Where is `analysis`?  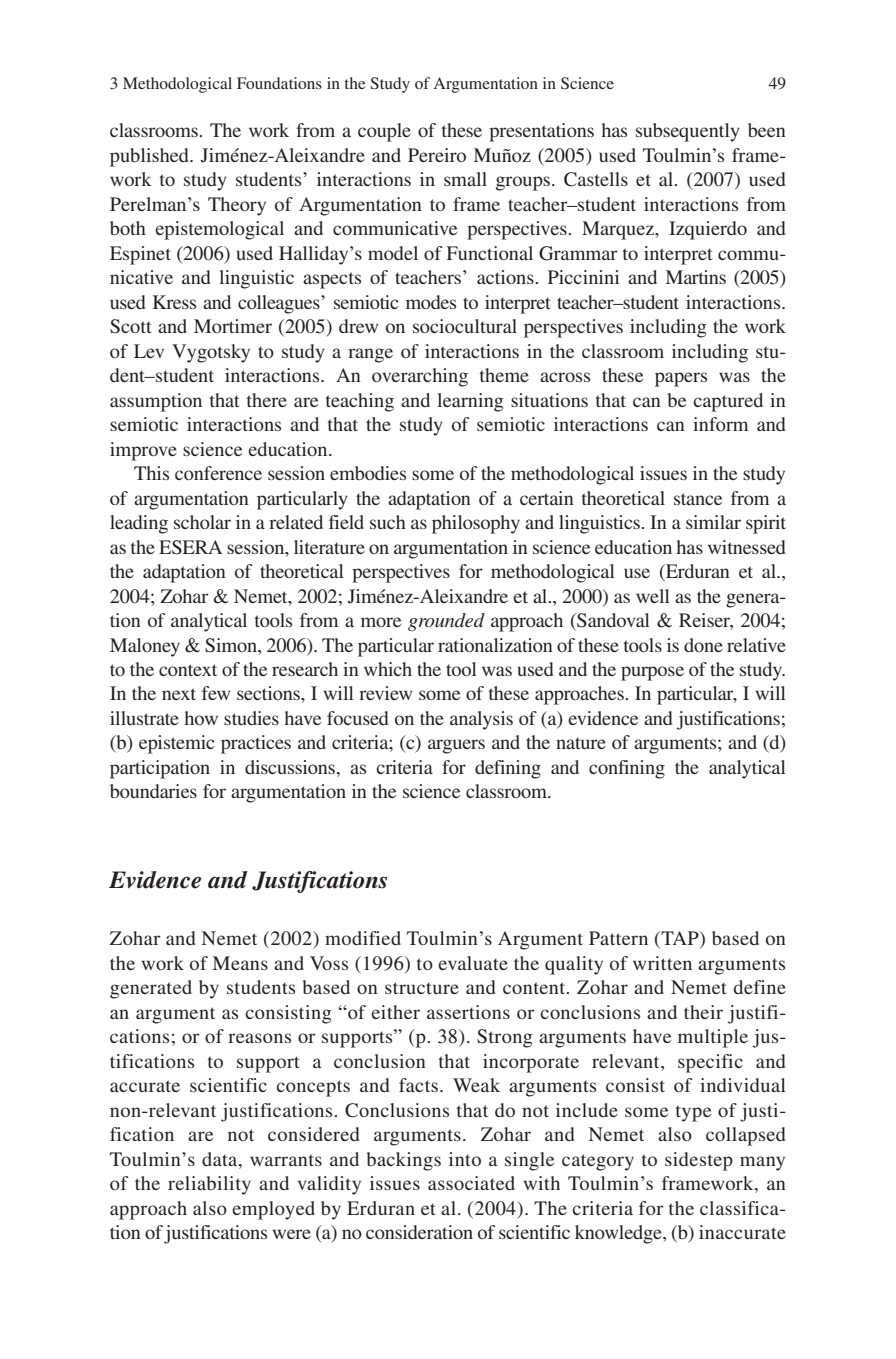 analysis is located at coordinates (481, 720).
